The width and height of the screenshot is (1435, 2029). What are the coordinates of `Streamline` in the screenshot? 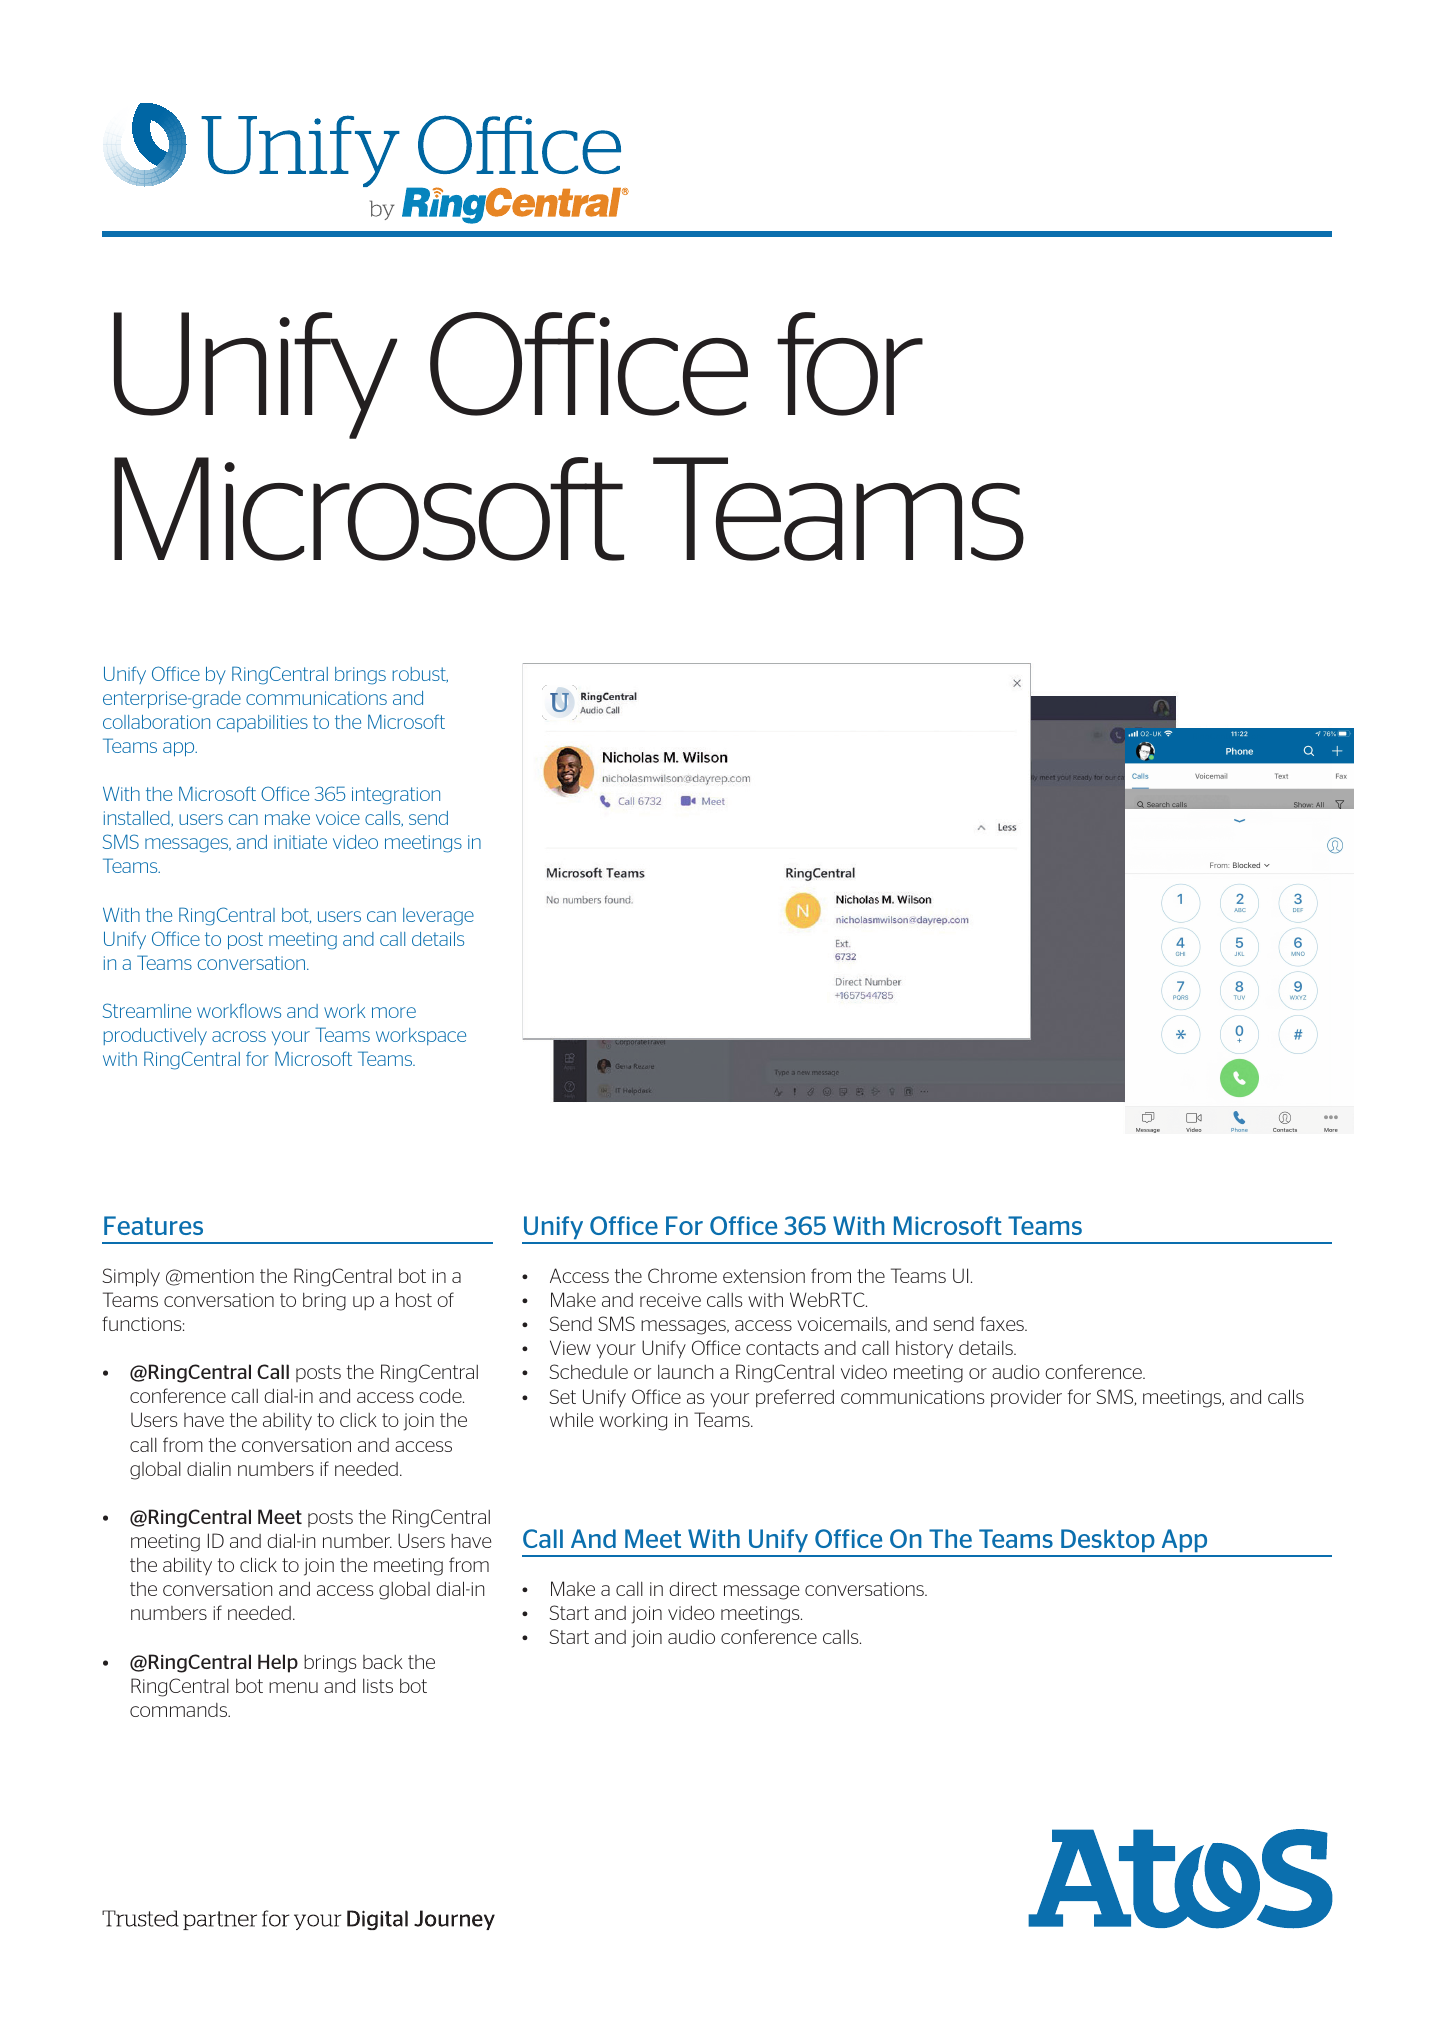 It's located at (147, 1010).
